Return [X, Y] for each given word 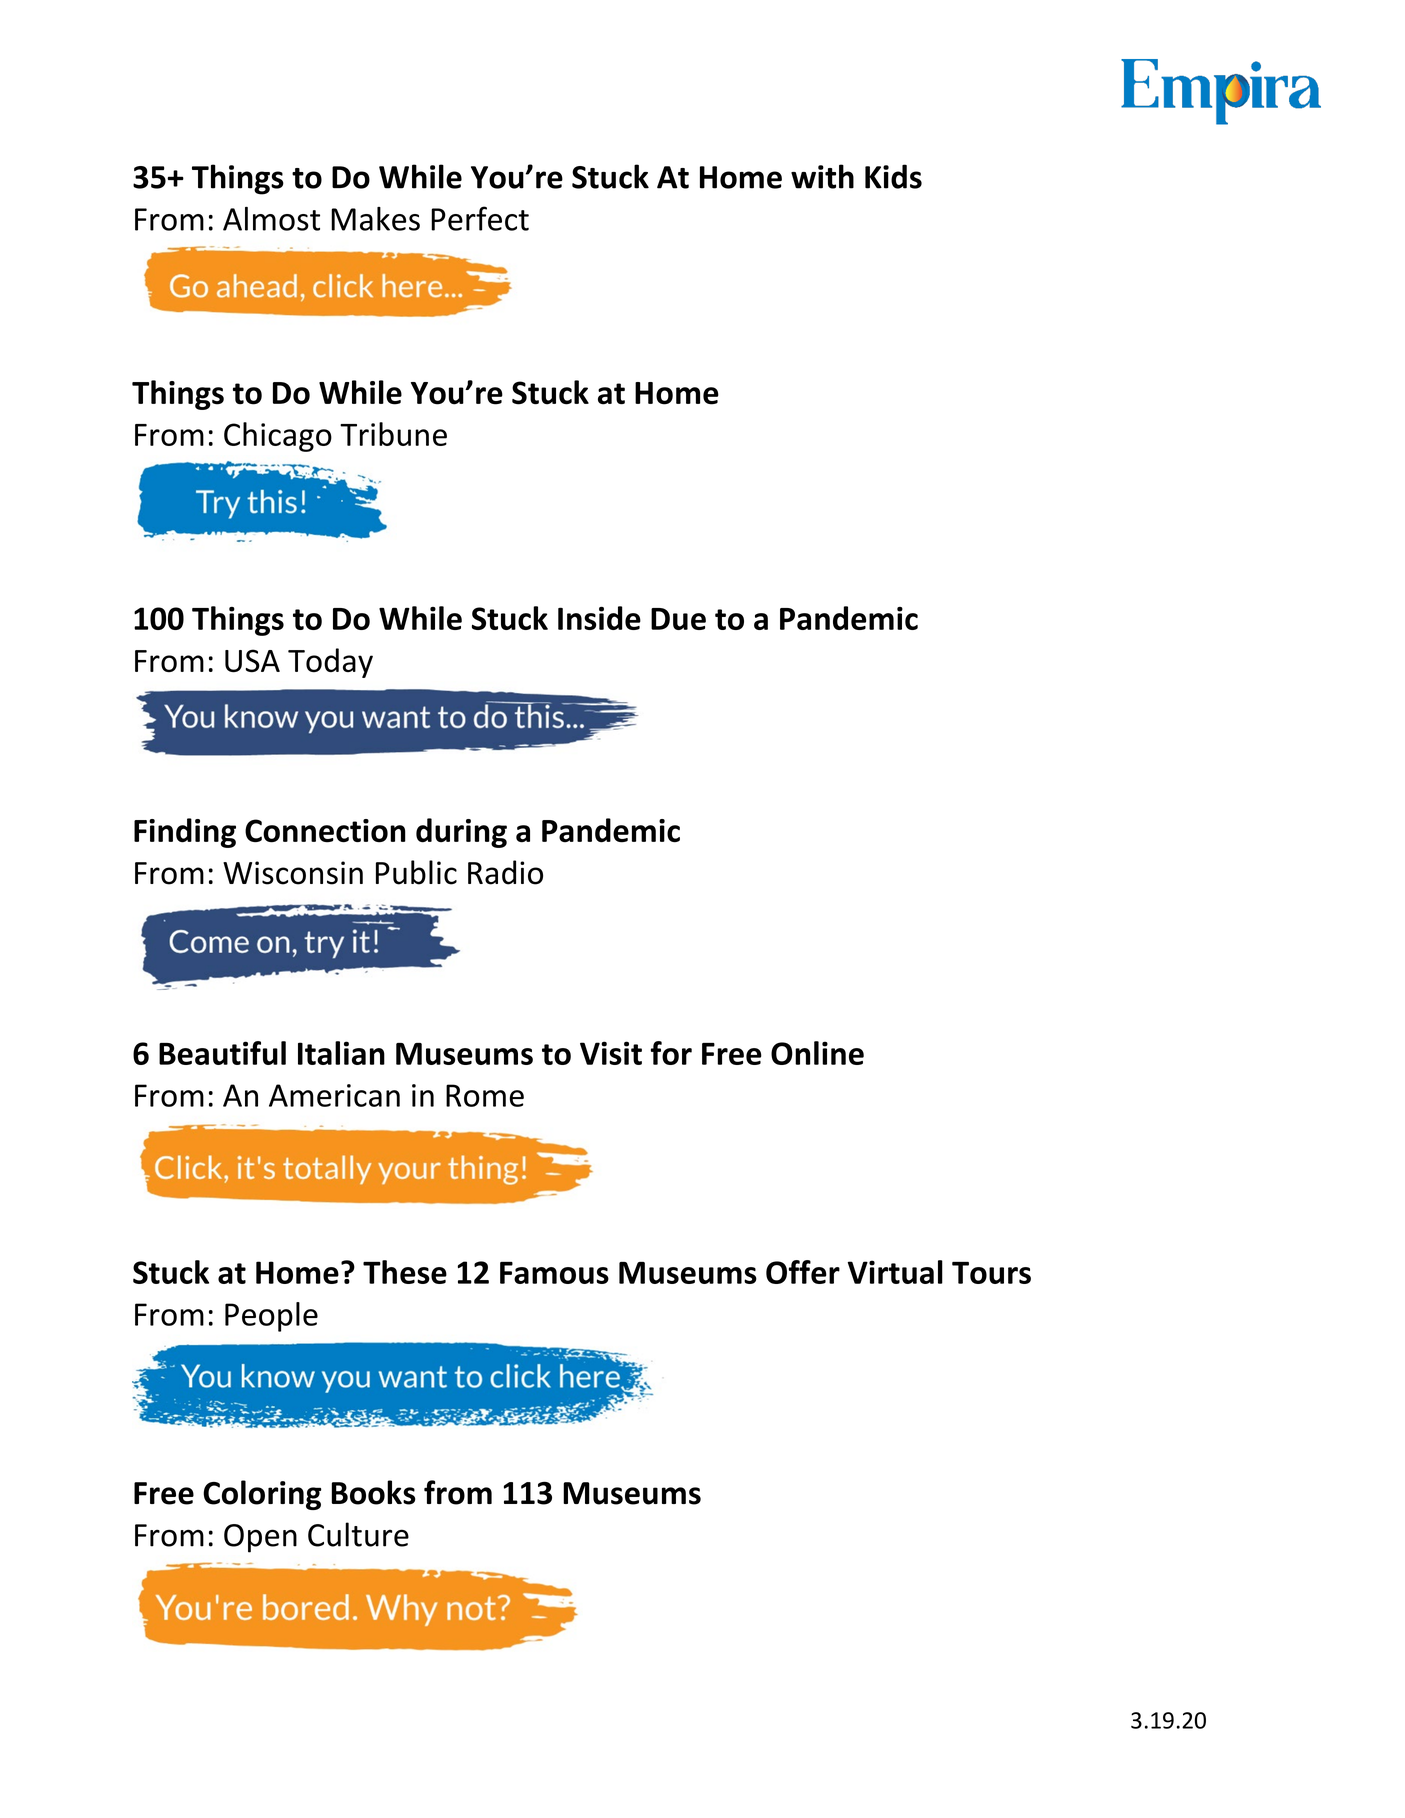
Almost [271, 219]
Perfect [480, 218]
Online [817, 1053]
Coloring [262, 1495]
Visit [611, 1053]
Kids [893, 176]
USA [252, 661]
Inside [599, 618]
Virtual [895, 1272]
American [334, 1095]
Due [678, 619]
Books [374, 1492]
